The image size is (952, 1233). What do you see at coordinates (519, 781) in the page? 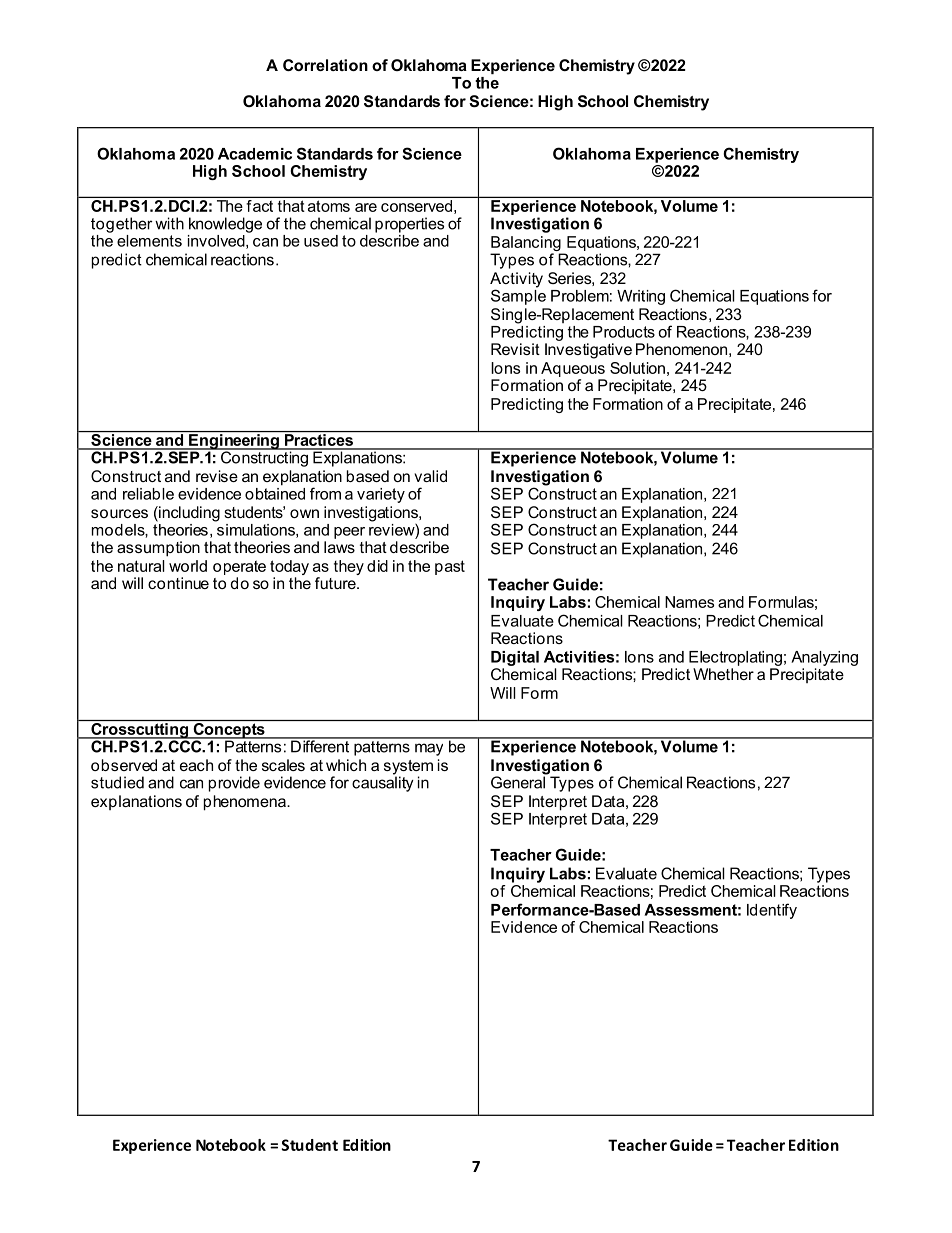
I see `General` at bounding box center [519, 781].
